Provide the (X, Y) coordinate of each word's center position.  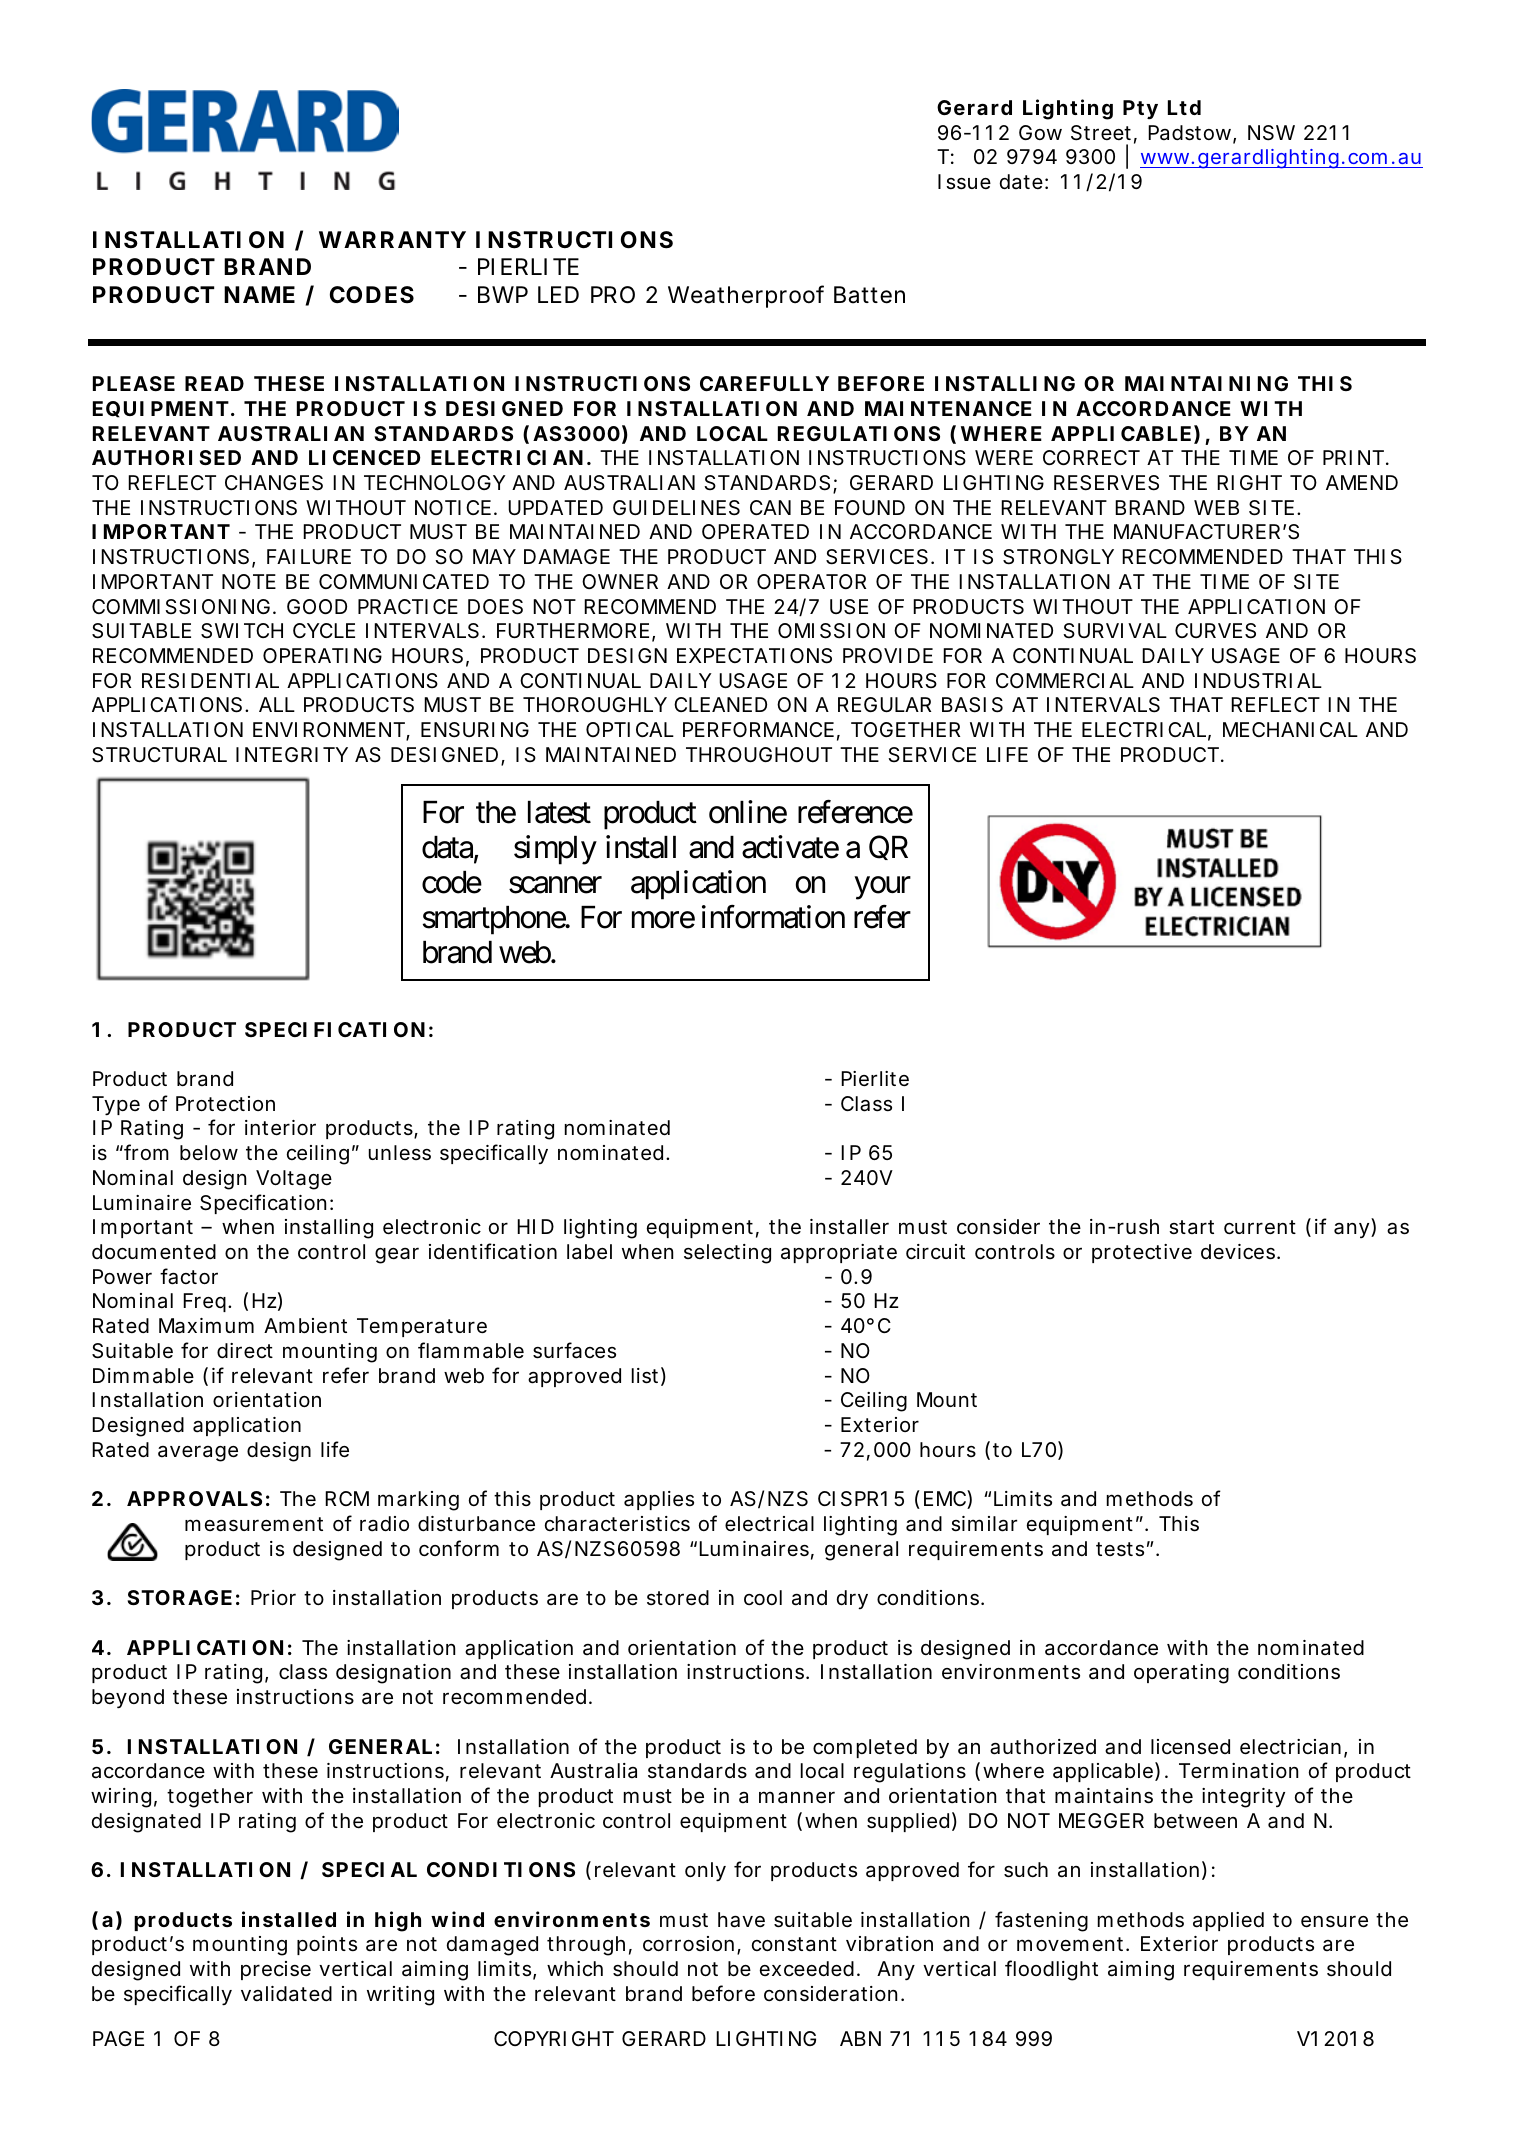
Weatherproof (746, 296)
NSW (1271, 133)
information (773, 917)
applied (1228, 1921)
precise (276, 1970)
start (1191, 1227)
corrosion (688, 1944)
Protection (225, 1103)
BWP (503, 294)
